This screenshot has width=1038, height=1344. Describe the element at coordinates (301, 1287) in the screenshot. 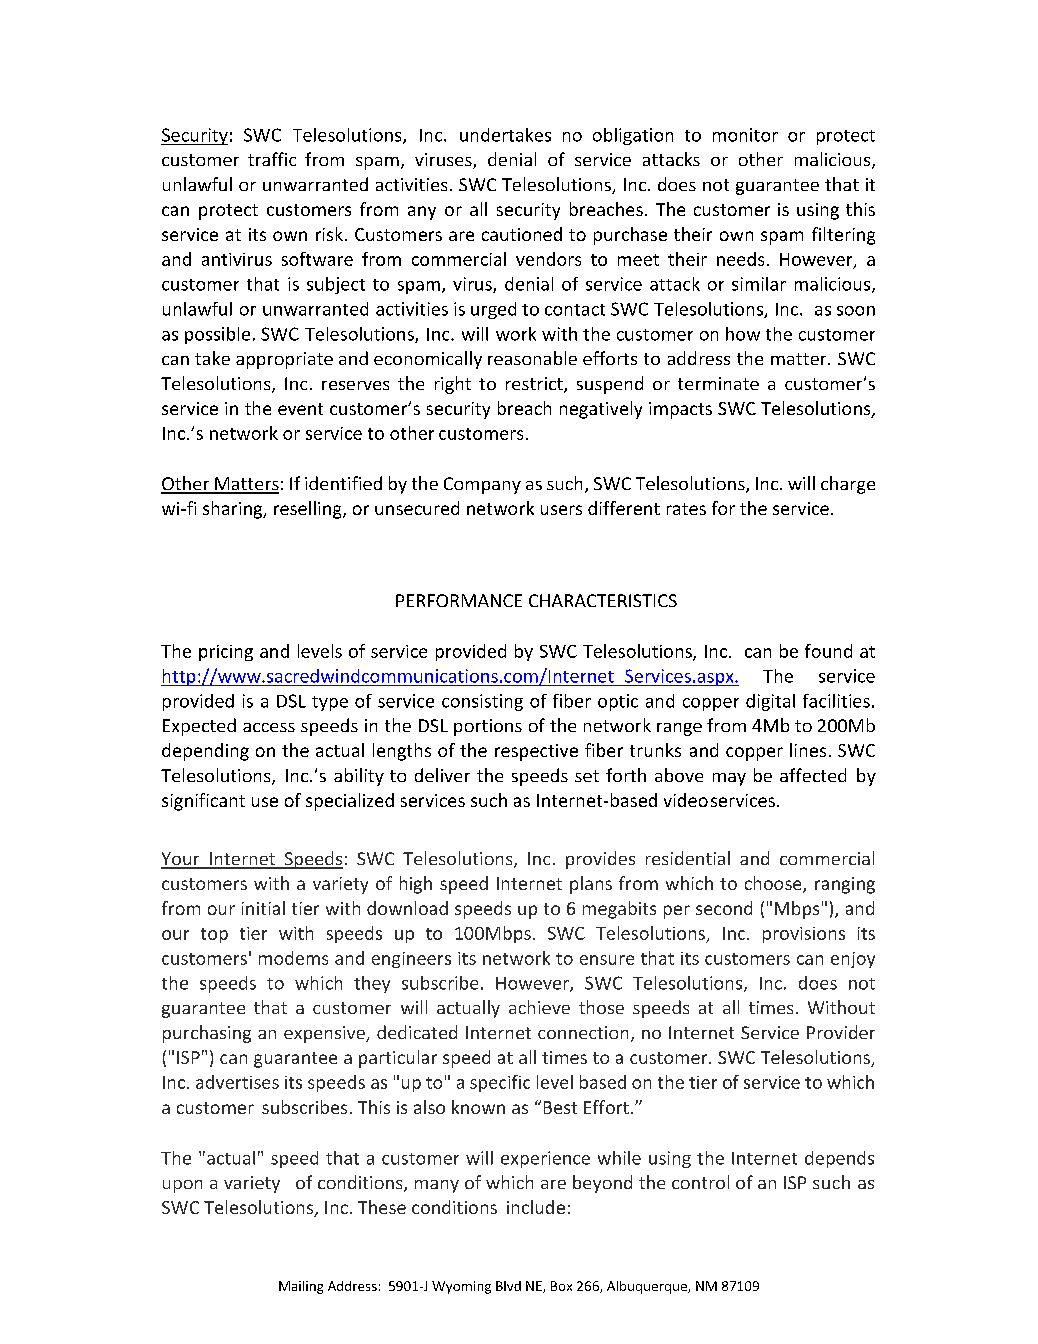

I see `Mailing` at that location.
